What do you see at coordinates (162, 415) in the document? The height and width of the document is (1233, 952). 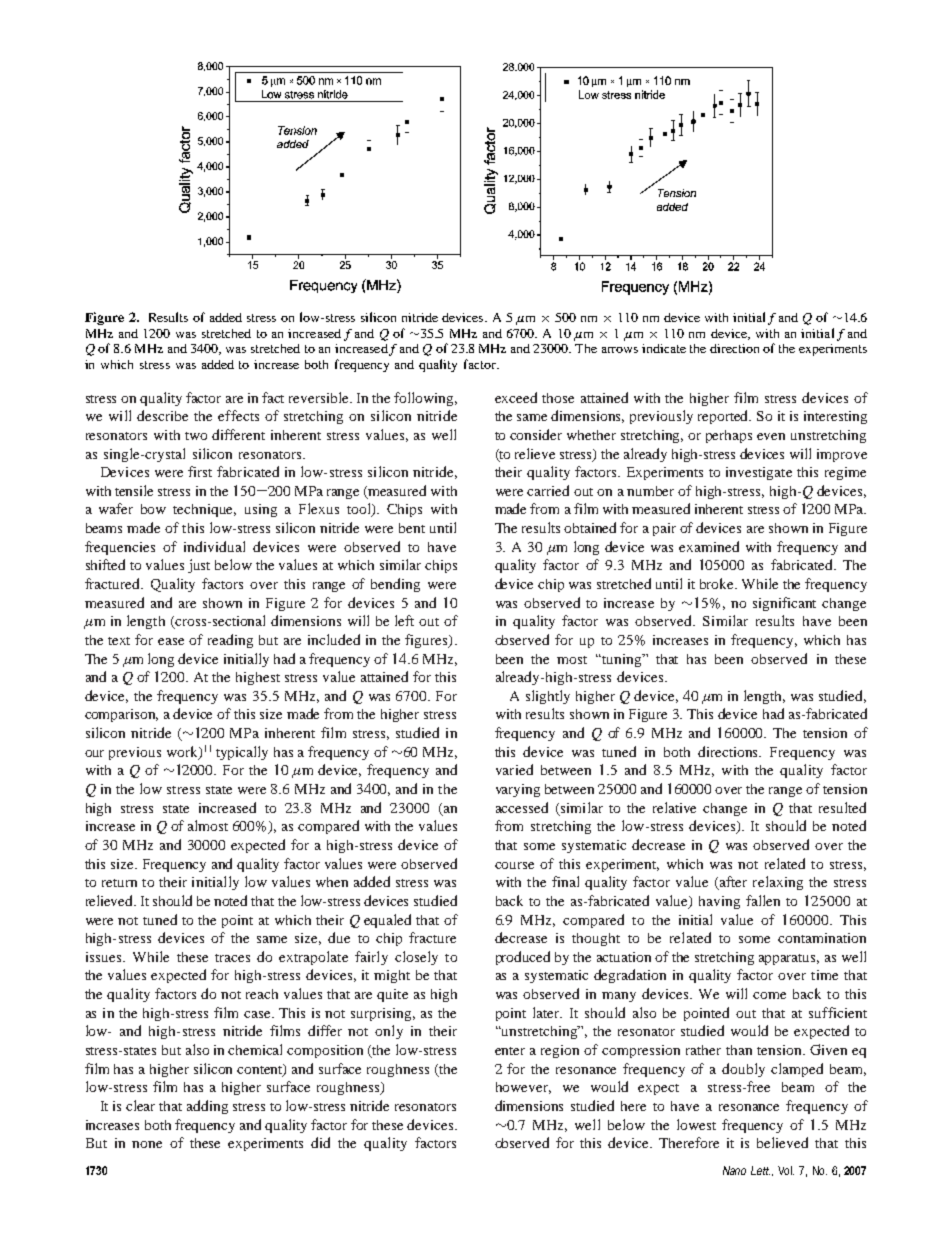 I see `describe` at bounding box center [162, 415].
